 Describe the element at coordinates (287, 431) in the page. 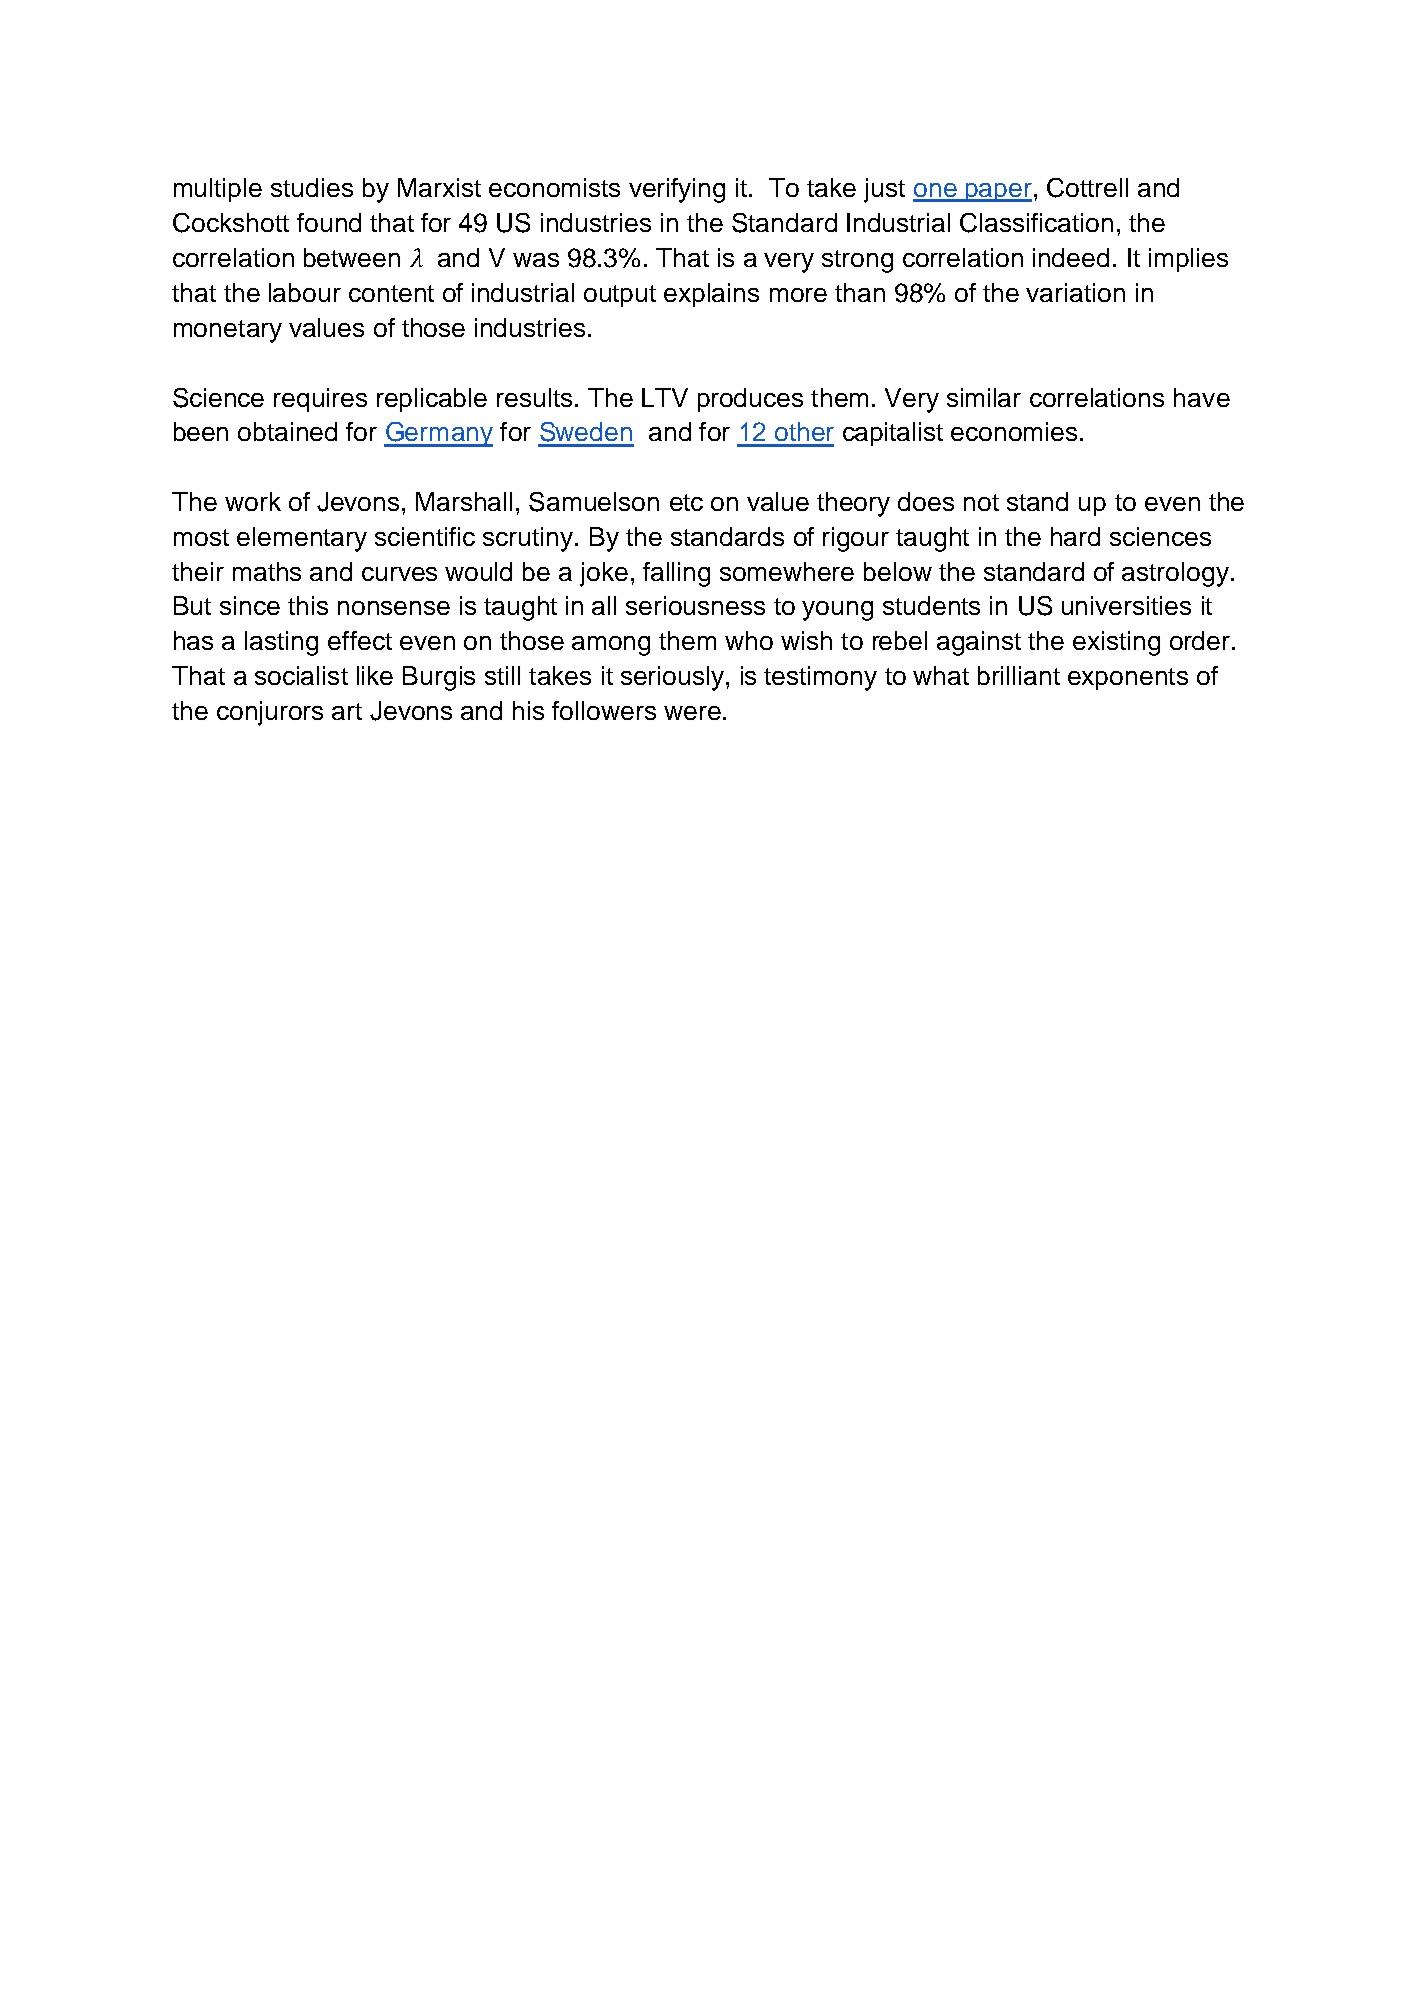

I see `obtained` at that location.
